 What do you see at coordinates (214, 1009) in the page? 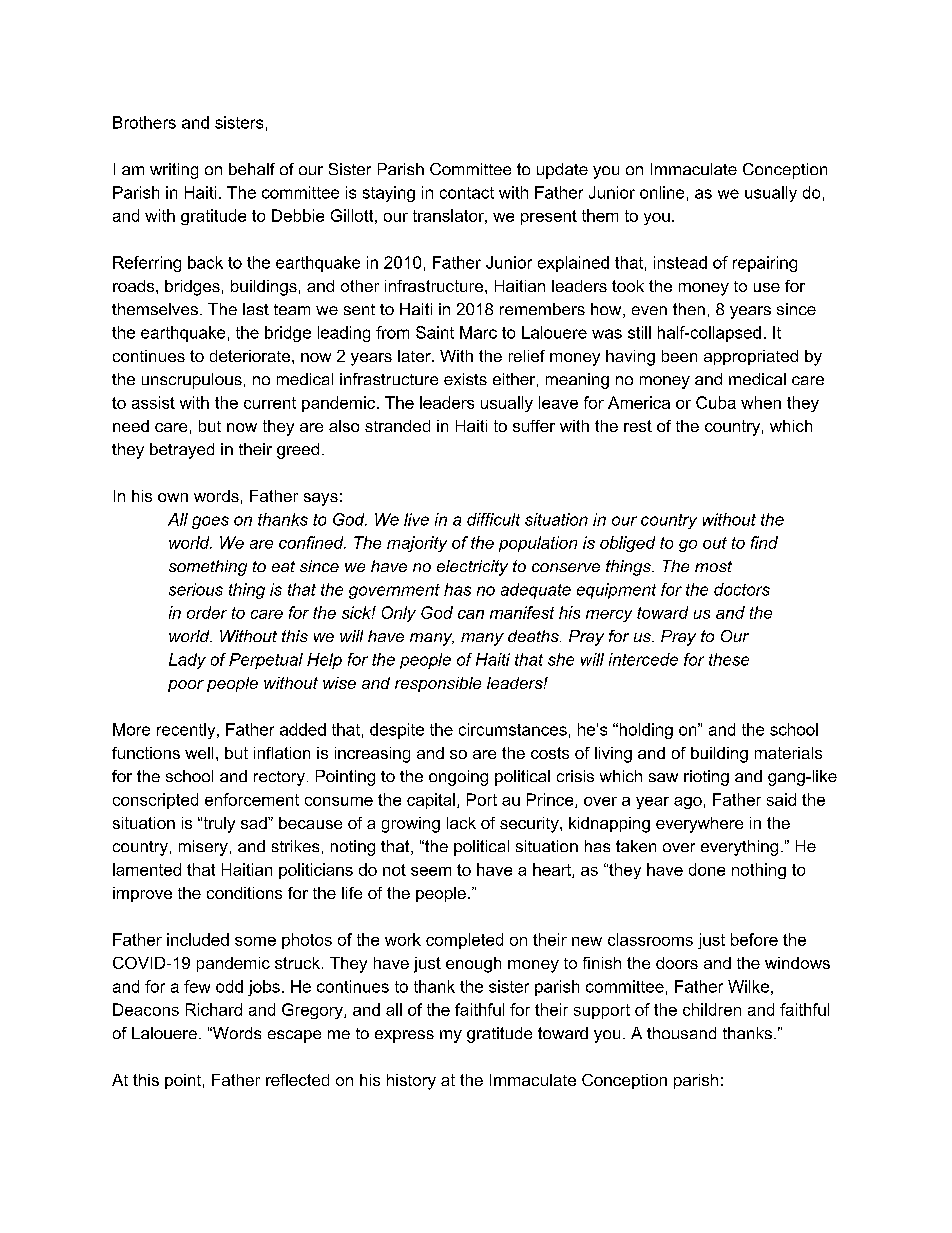
I see `Richard` at bounding box center [214, 1009].
